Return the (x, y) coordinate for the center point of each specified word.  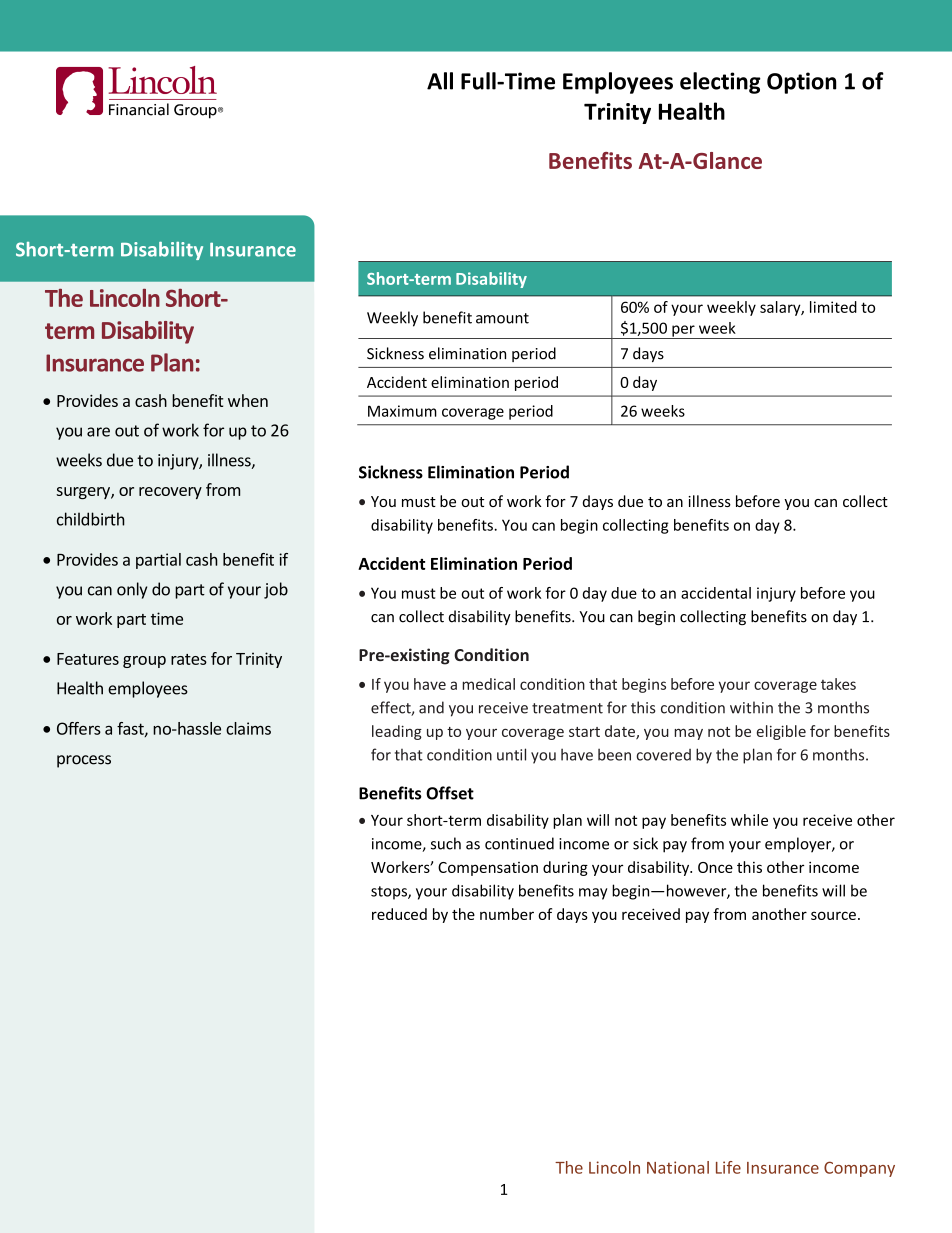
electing (720, 83)
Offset (450, 793)
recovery (170, 493)
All (440, 81)
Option (802, 83)
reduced (399, 914)
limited (833, 307)
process (84, 761)
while (749, 820)
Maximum (402, 411)
